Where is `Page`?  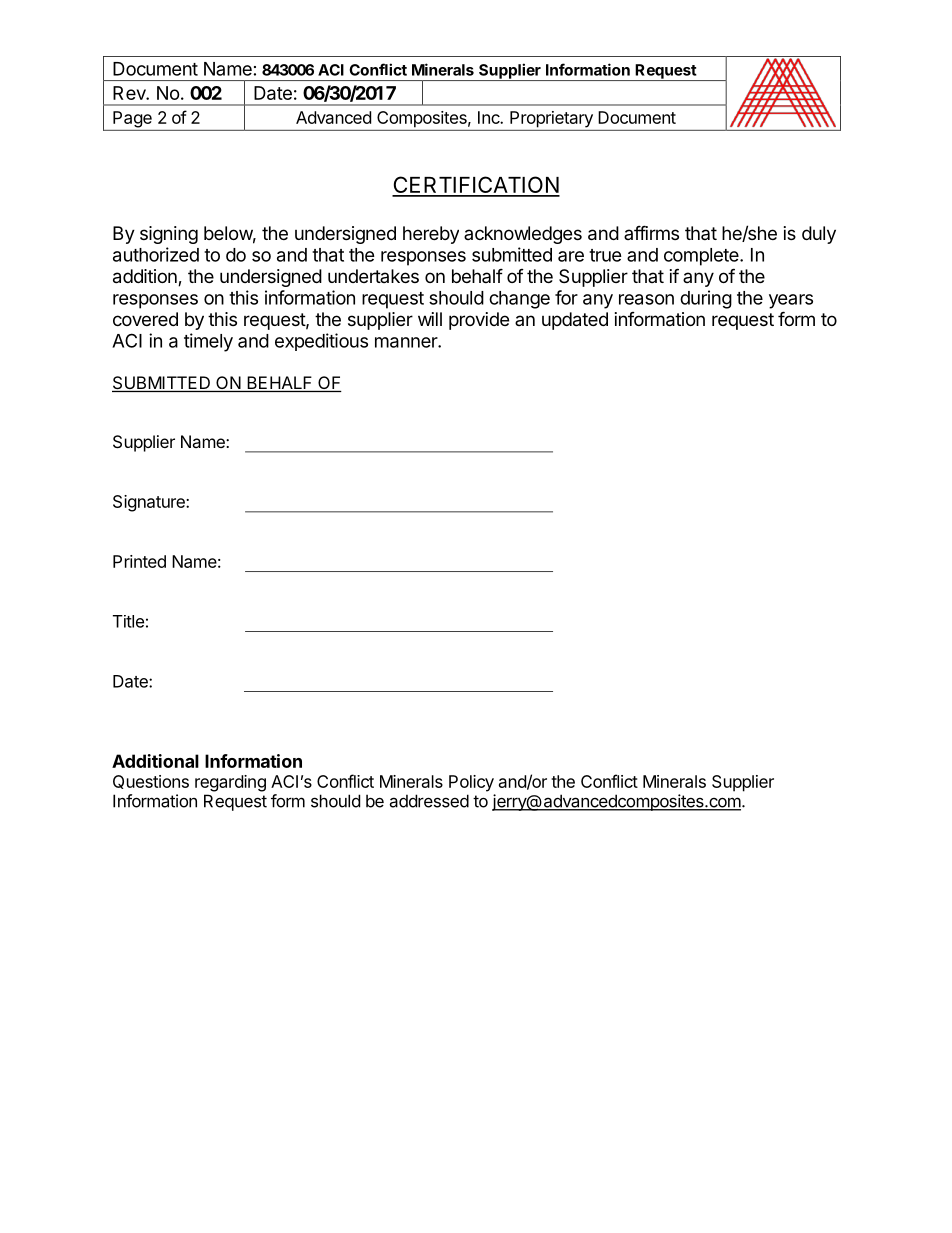 Page is located at coordinates (132, 119).
